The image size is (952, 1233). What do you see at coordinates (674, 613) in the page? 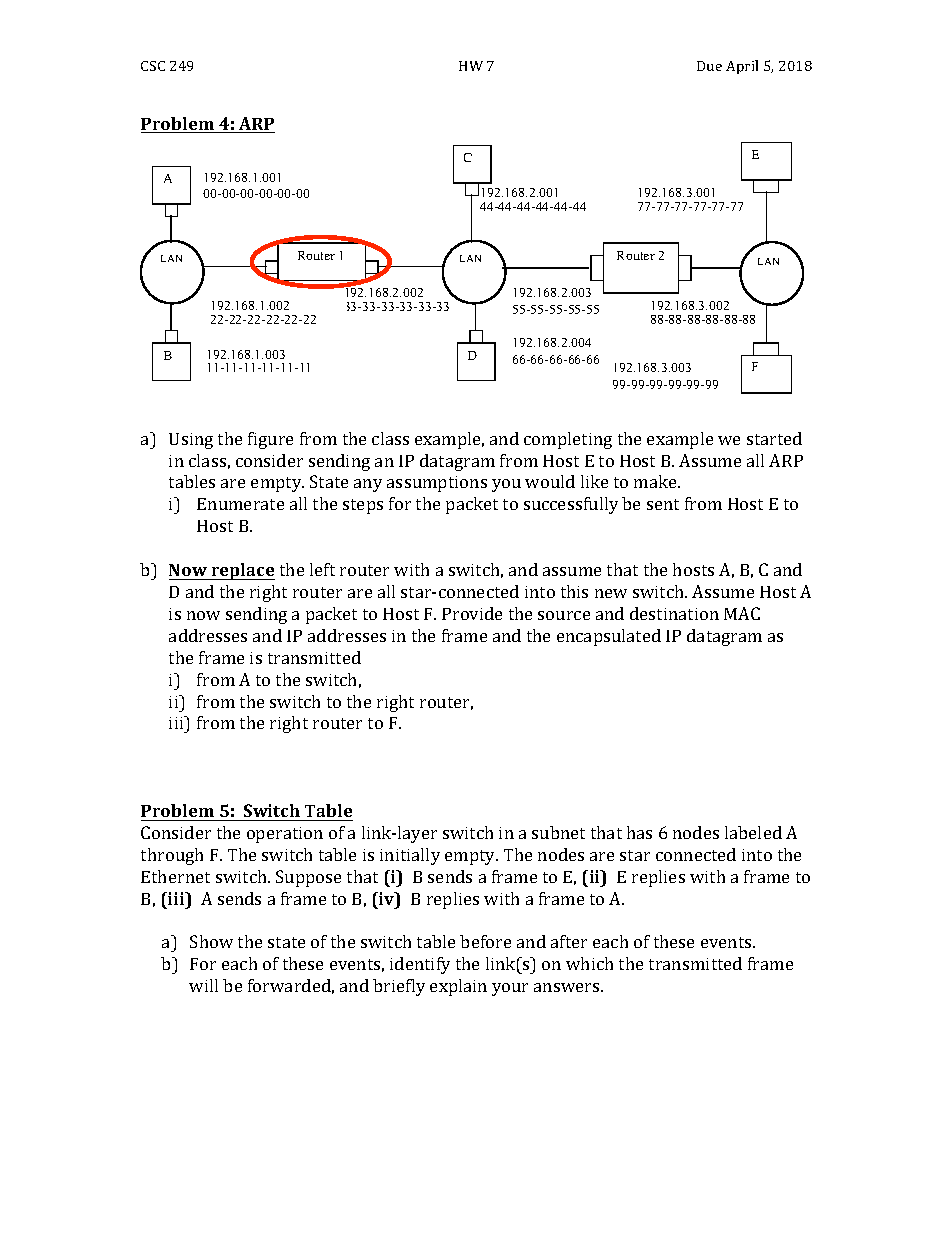
I see `destination` at bounding box center [674, 613].
